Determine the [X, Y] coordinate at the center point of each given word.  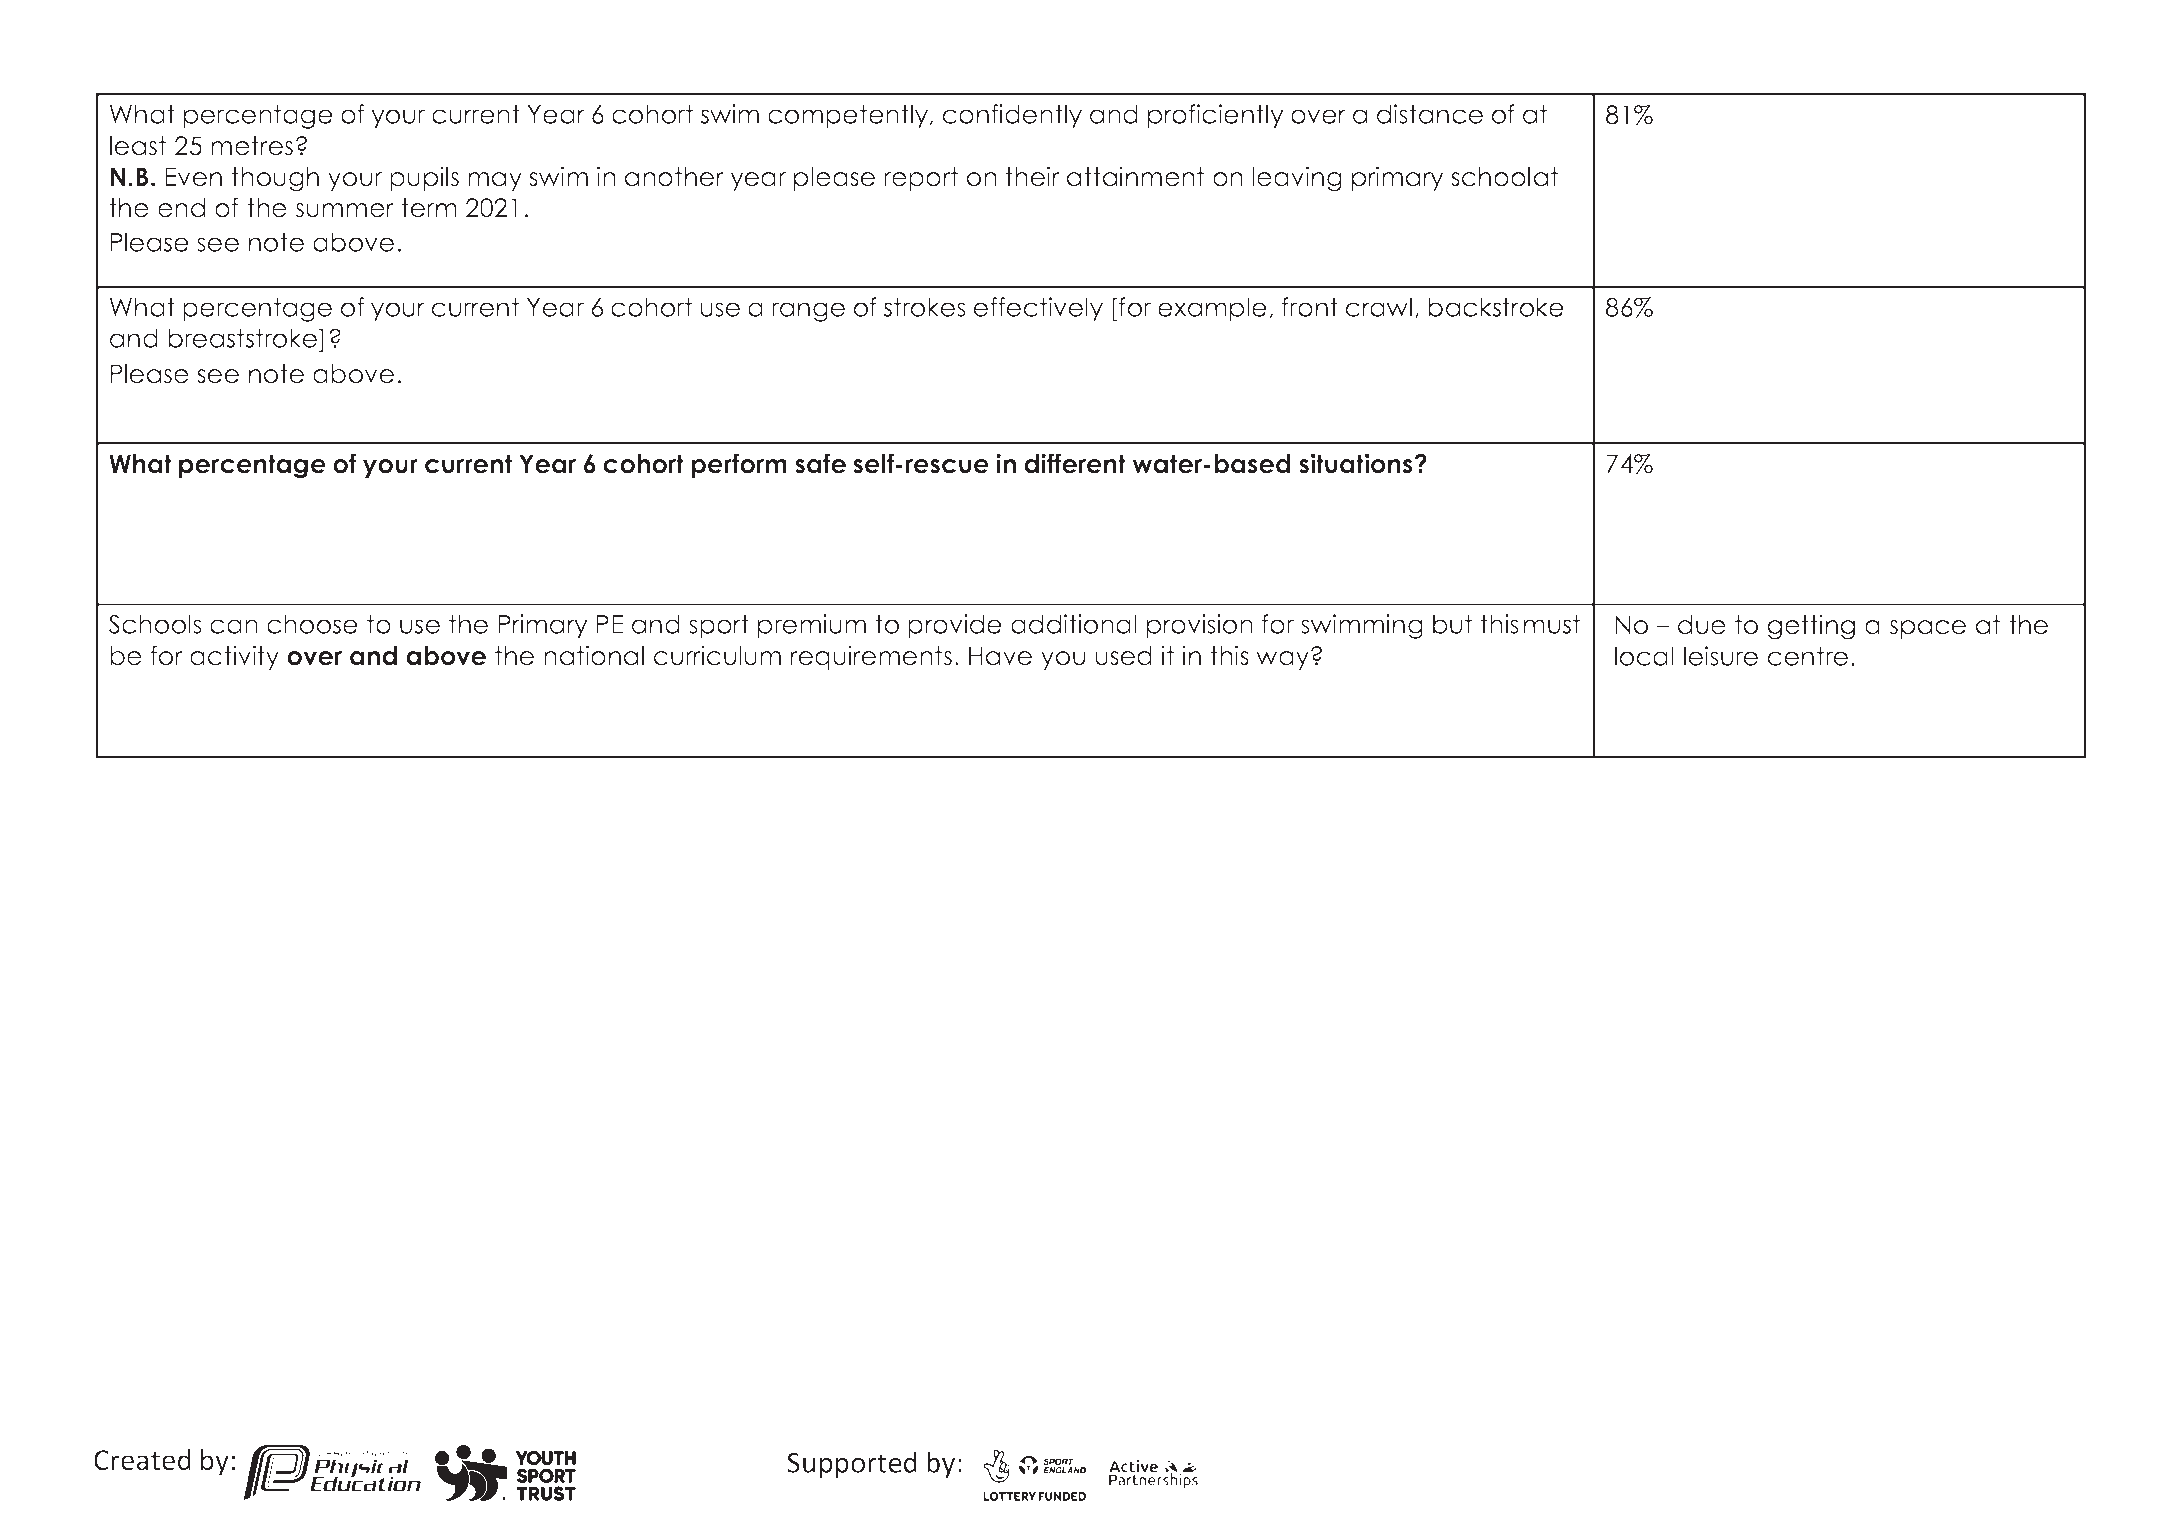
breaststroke [244, 338]
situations [1357, 463]
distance [1430, 114]
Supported [852, 1464]
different [1075, 463]
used [1123, 656]
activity [234, 657]
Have [1000, 656]
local [1644, 656]
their [1032, 176]
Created [142, 1460]
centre [1808, 656]
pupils [424, 178]
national [594, 655]
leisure [1721, 656]
